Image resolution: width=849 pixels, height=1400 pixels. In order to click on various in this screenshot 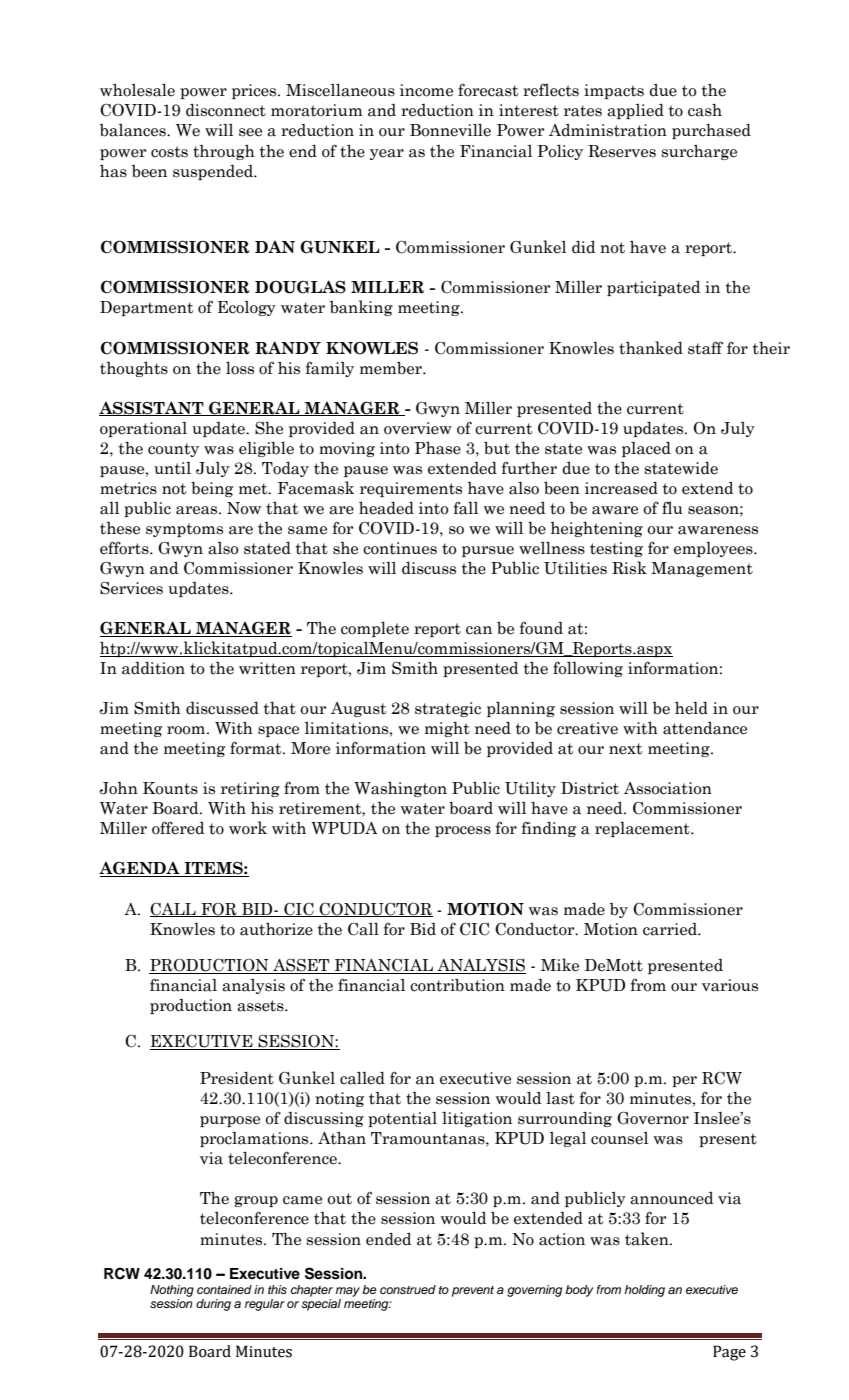, I will do `click(730, 985)`.
